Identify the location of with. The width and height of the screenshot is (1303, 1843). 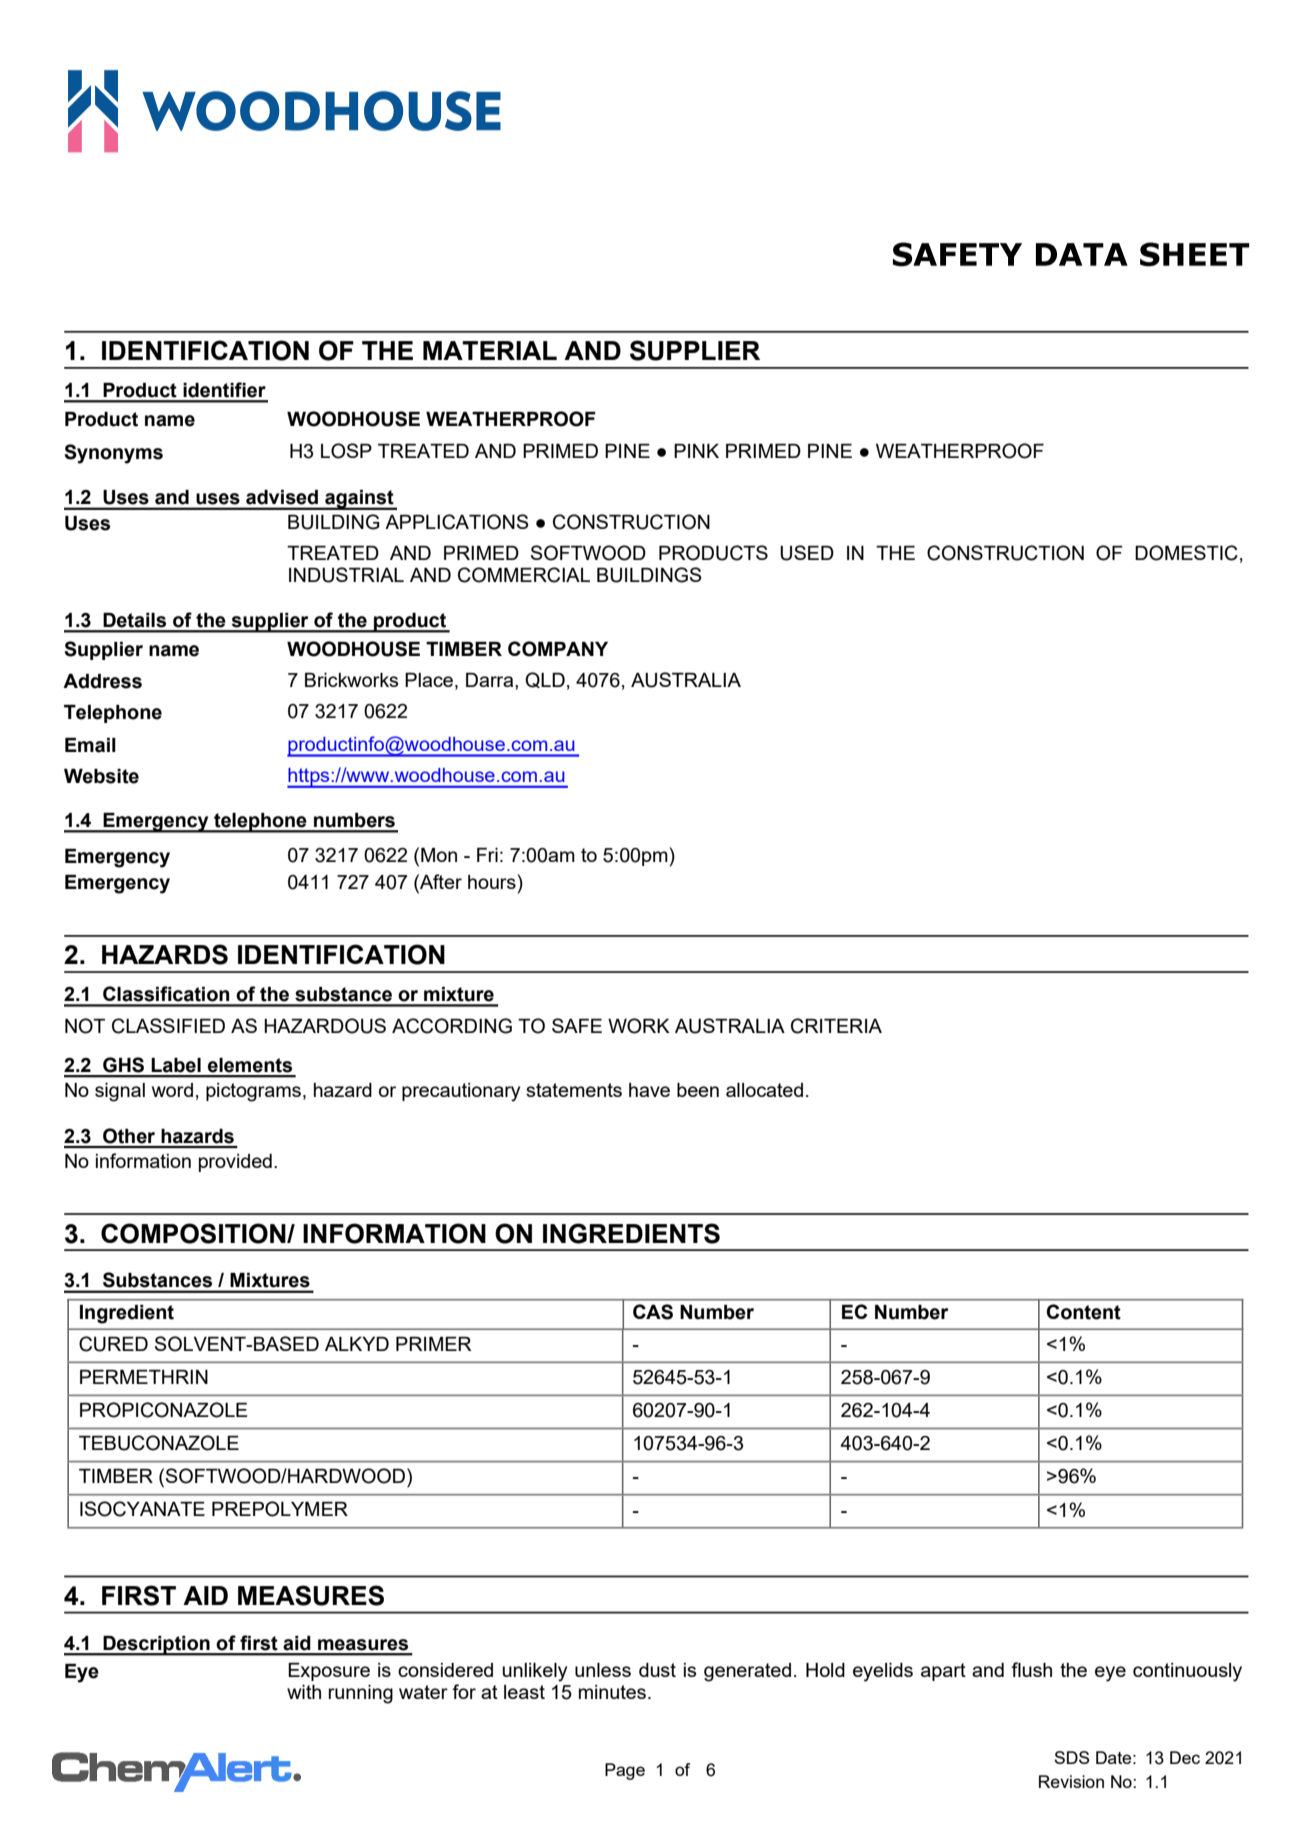
(304, 1692).
